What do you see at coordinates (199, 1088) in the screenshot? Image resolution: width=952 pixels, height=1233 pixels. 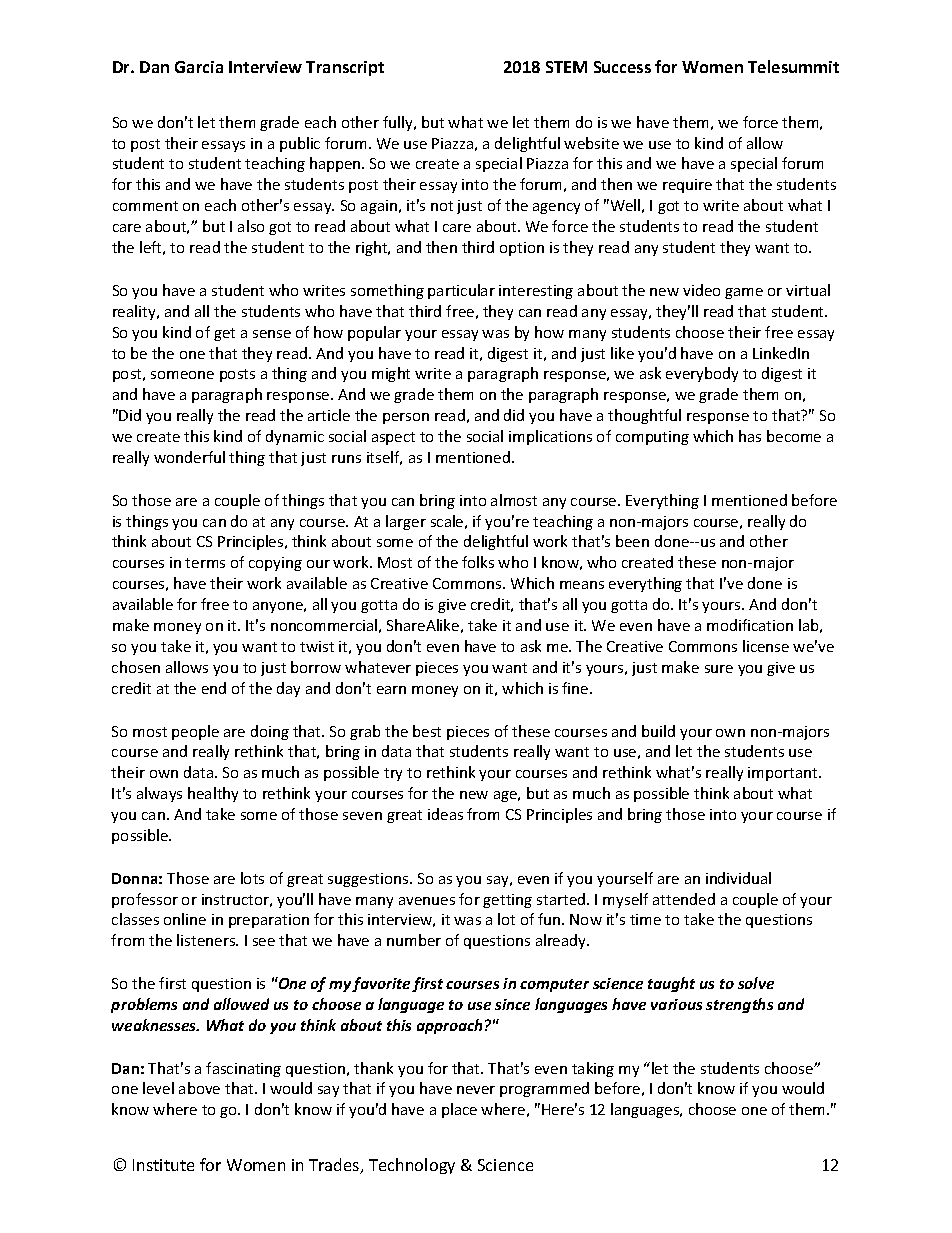 I see `above` at bounding box center [199, 1088].
